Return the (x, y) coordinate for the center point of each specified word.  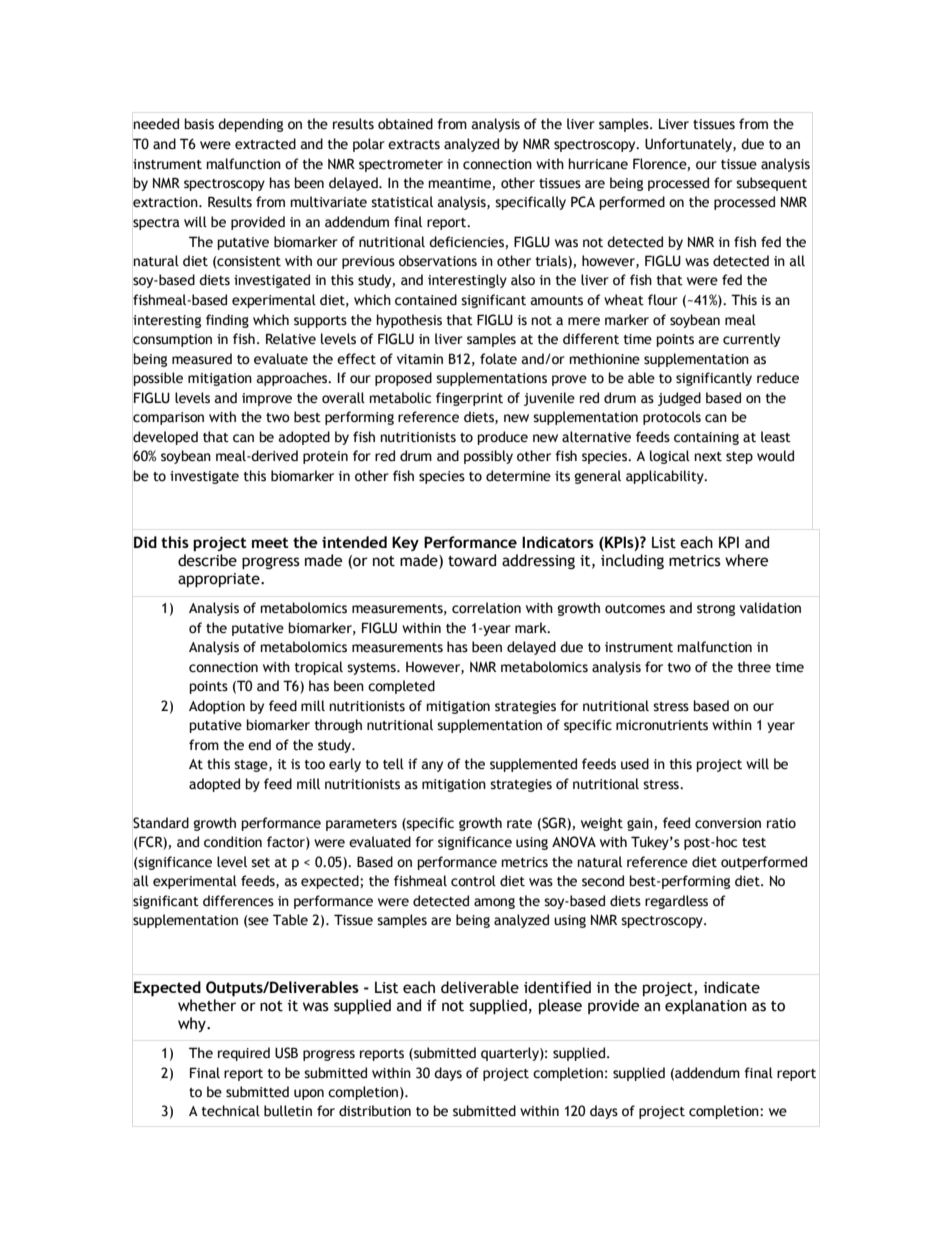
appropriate (220, 580)
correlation (486, 608)
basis (199, 124)
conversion (728, 823)
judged (679, 399)
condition (233, 842)
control (473, 881)
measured (202, 359)
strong (716, 610)
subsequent (771, 184)
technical (231, 1111)
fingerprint (469, 399)
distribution (375, 1111)
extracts (414, 145)
